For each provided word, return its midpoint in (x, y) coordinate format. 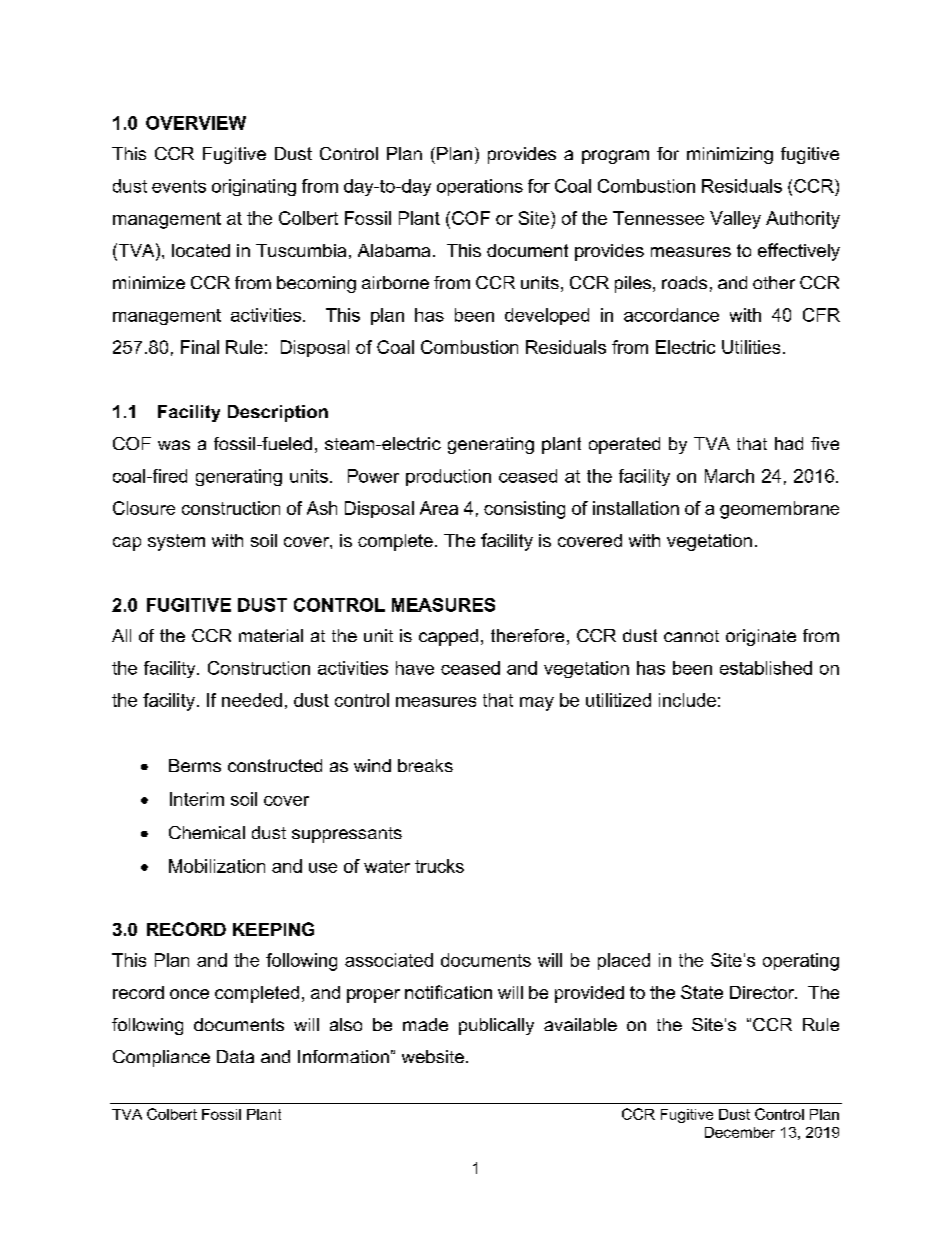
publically (496, 1026)
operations (480, 187)
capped (448, 637)
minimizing (730, 155)
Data (235, 1056)
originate (761, 637)
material (271, 635)
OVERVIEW (196, 123)
